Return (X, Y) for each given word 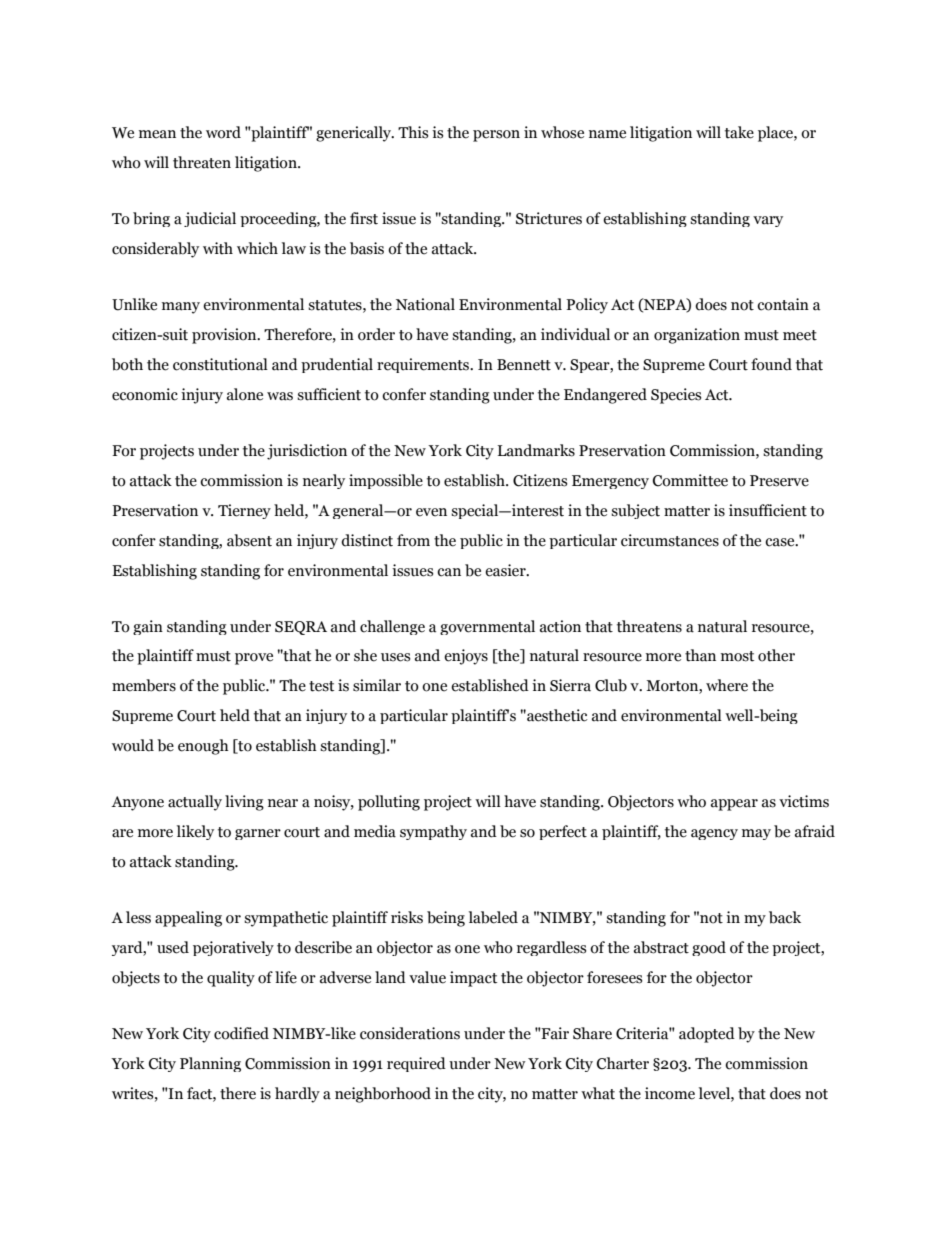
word (223, 132)
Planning (210, 1064)
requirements (424, 365)
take (739, 132)
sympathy (433, 832)
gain (148, 627)
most (737, 656)
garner (258, 834)
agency (714, 834)
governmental (487, 627)
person (496, 136)
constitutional (220, 364)
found (771, 364)
